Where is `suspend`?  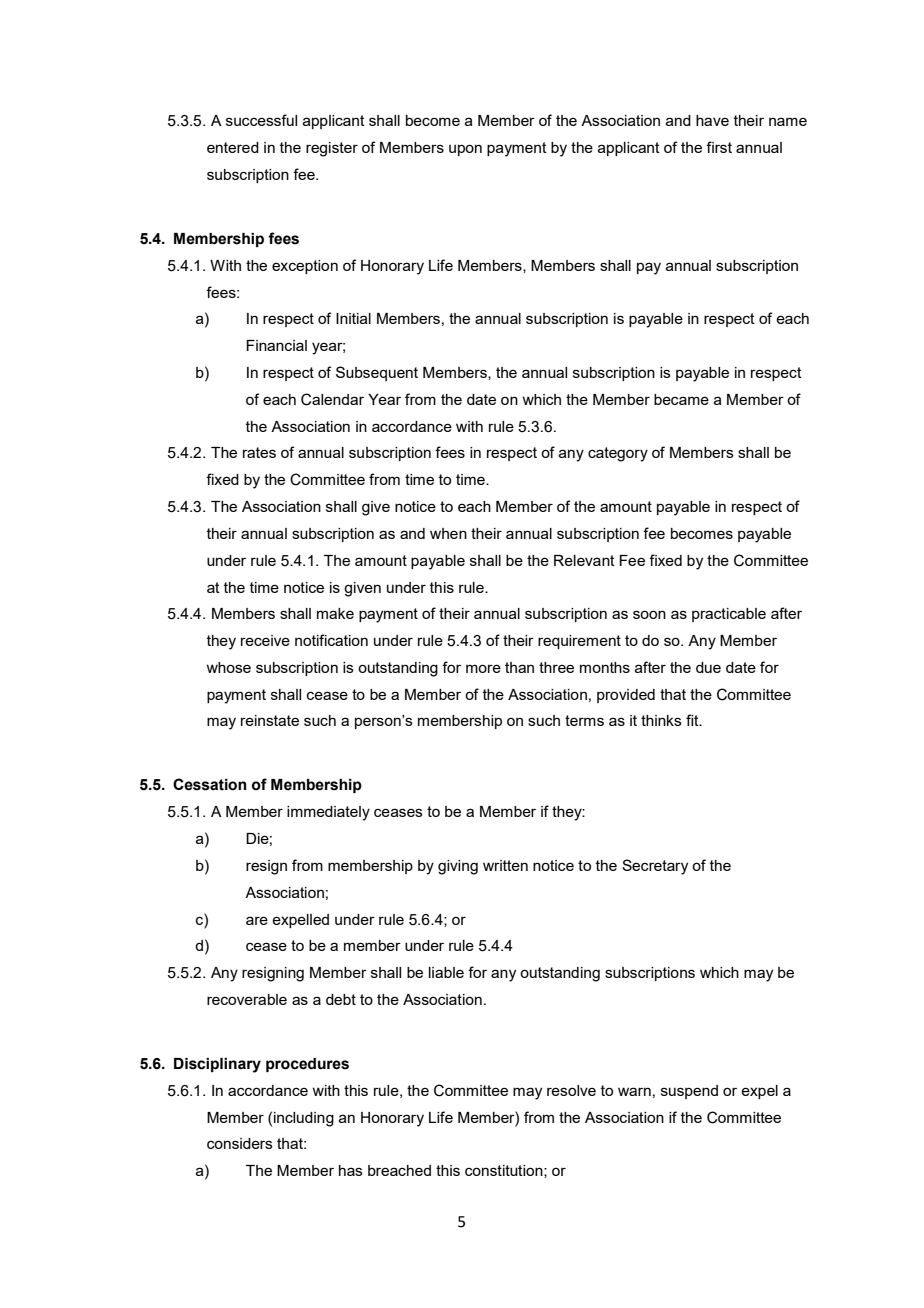 suspend is located at coordinates (689, 1092).
